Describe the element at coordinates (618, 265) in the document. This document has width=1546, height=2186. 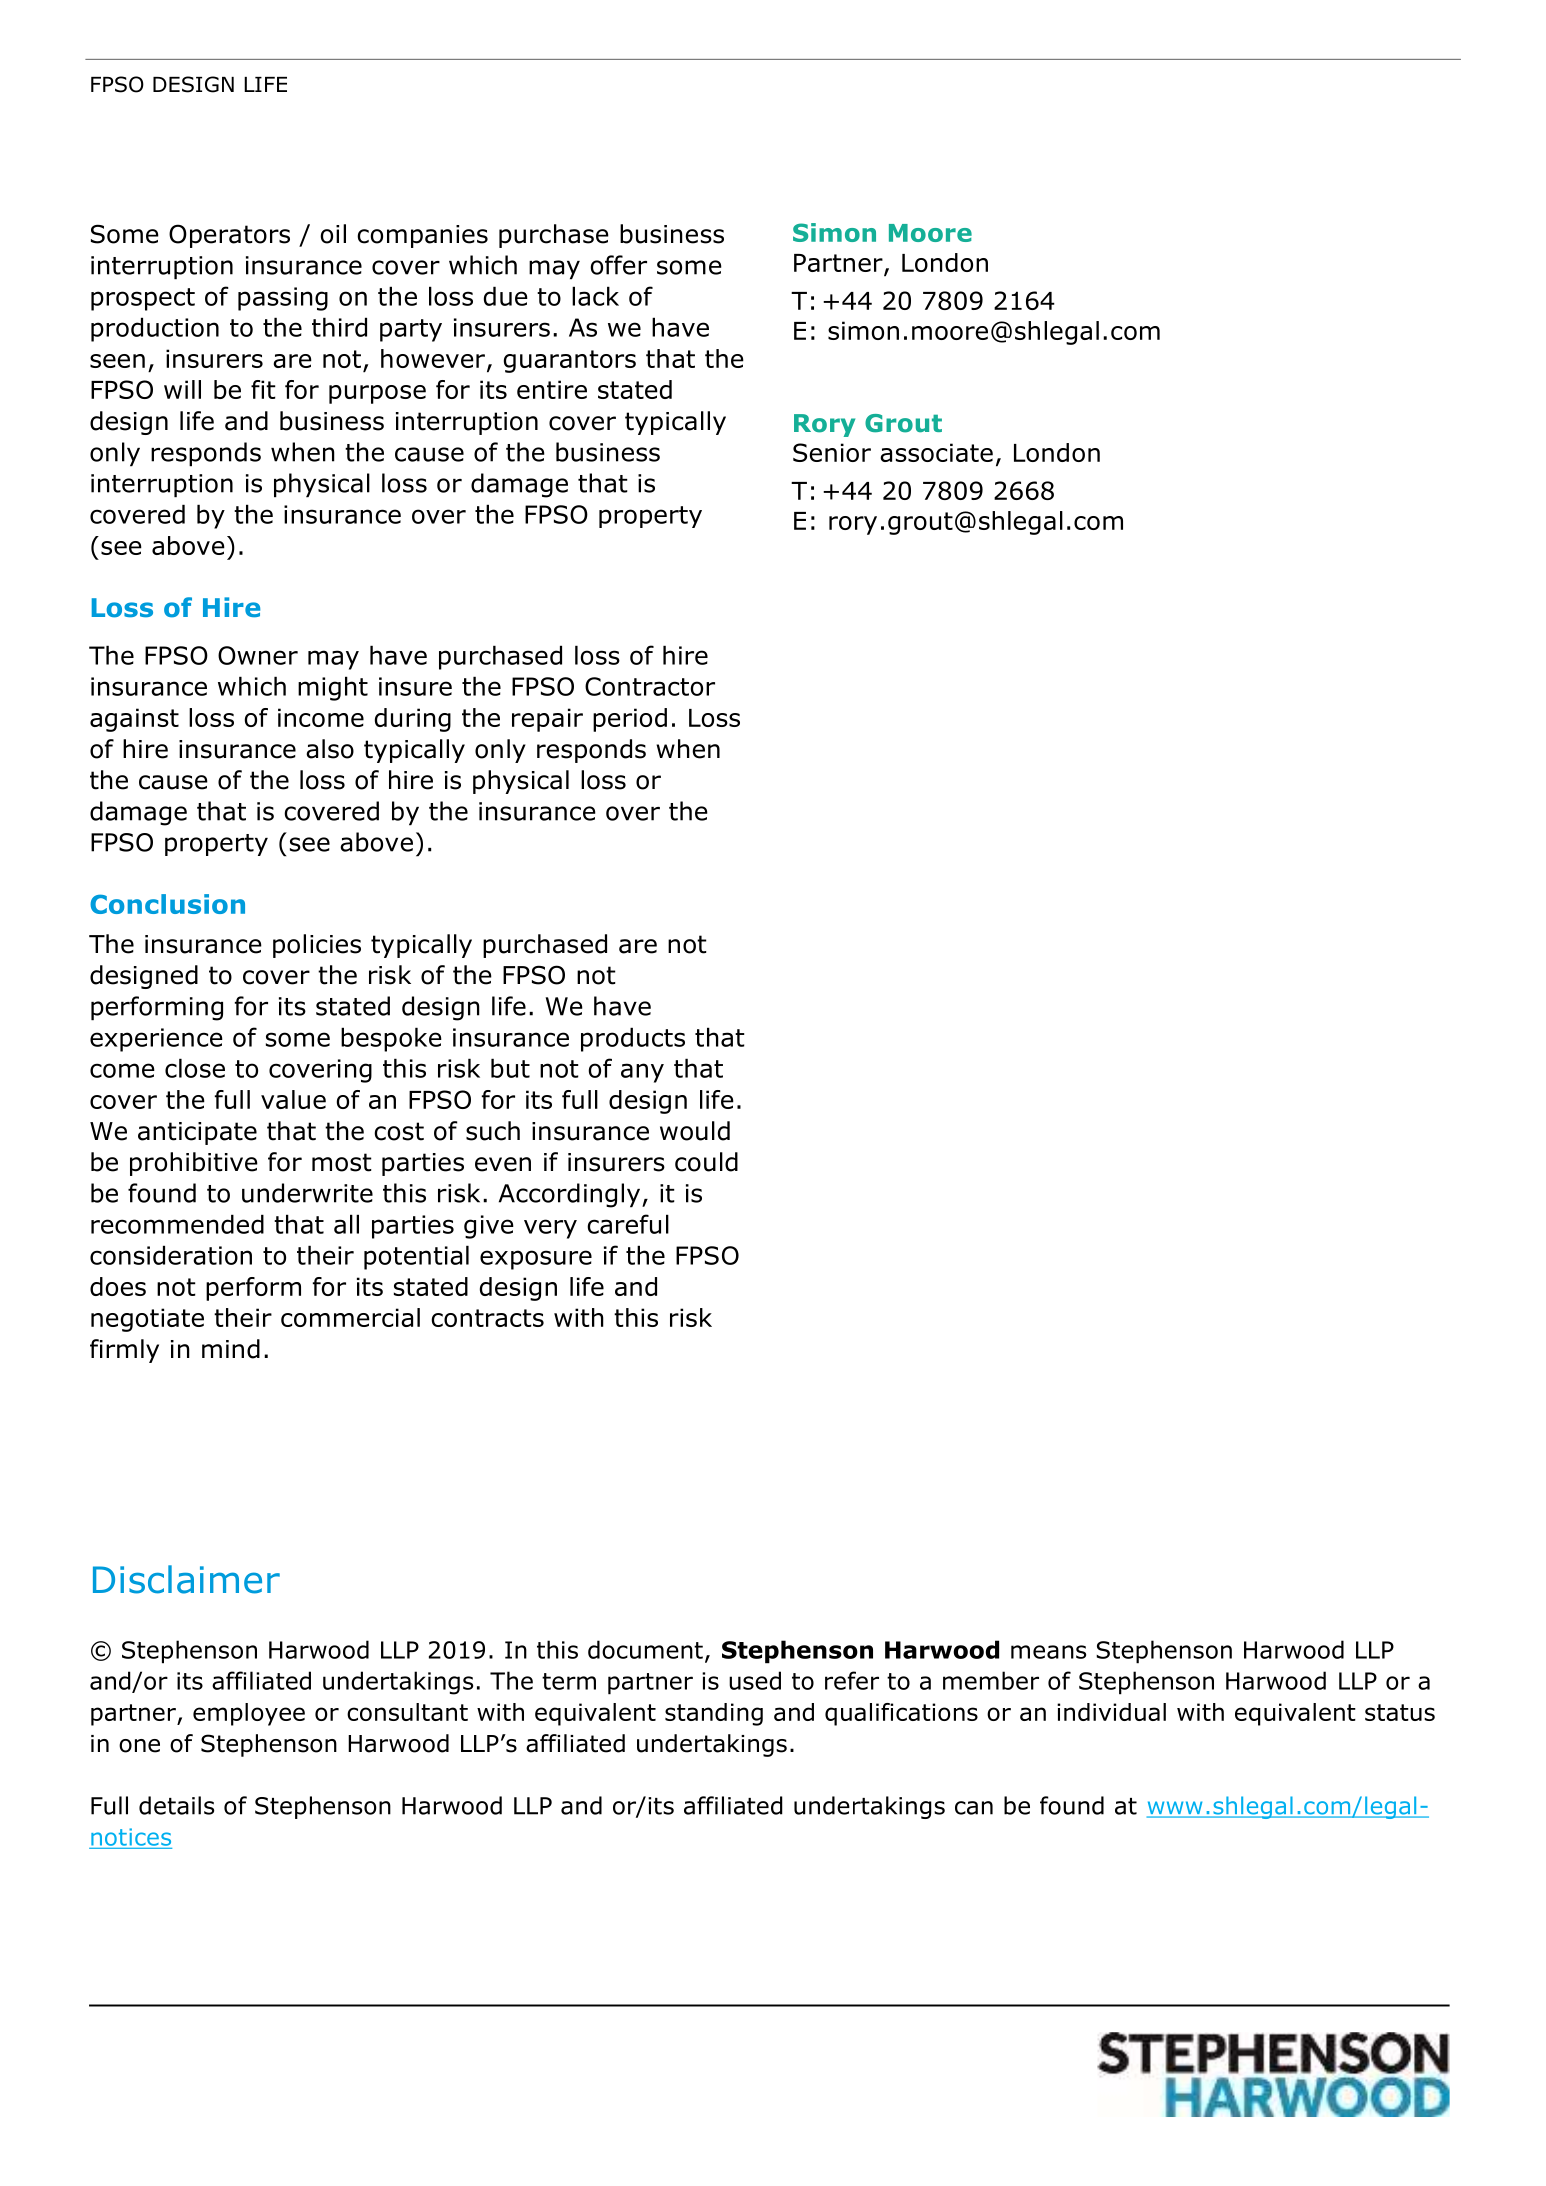
I see `offer` at that location.
